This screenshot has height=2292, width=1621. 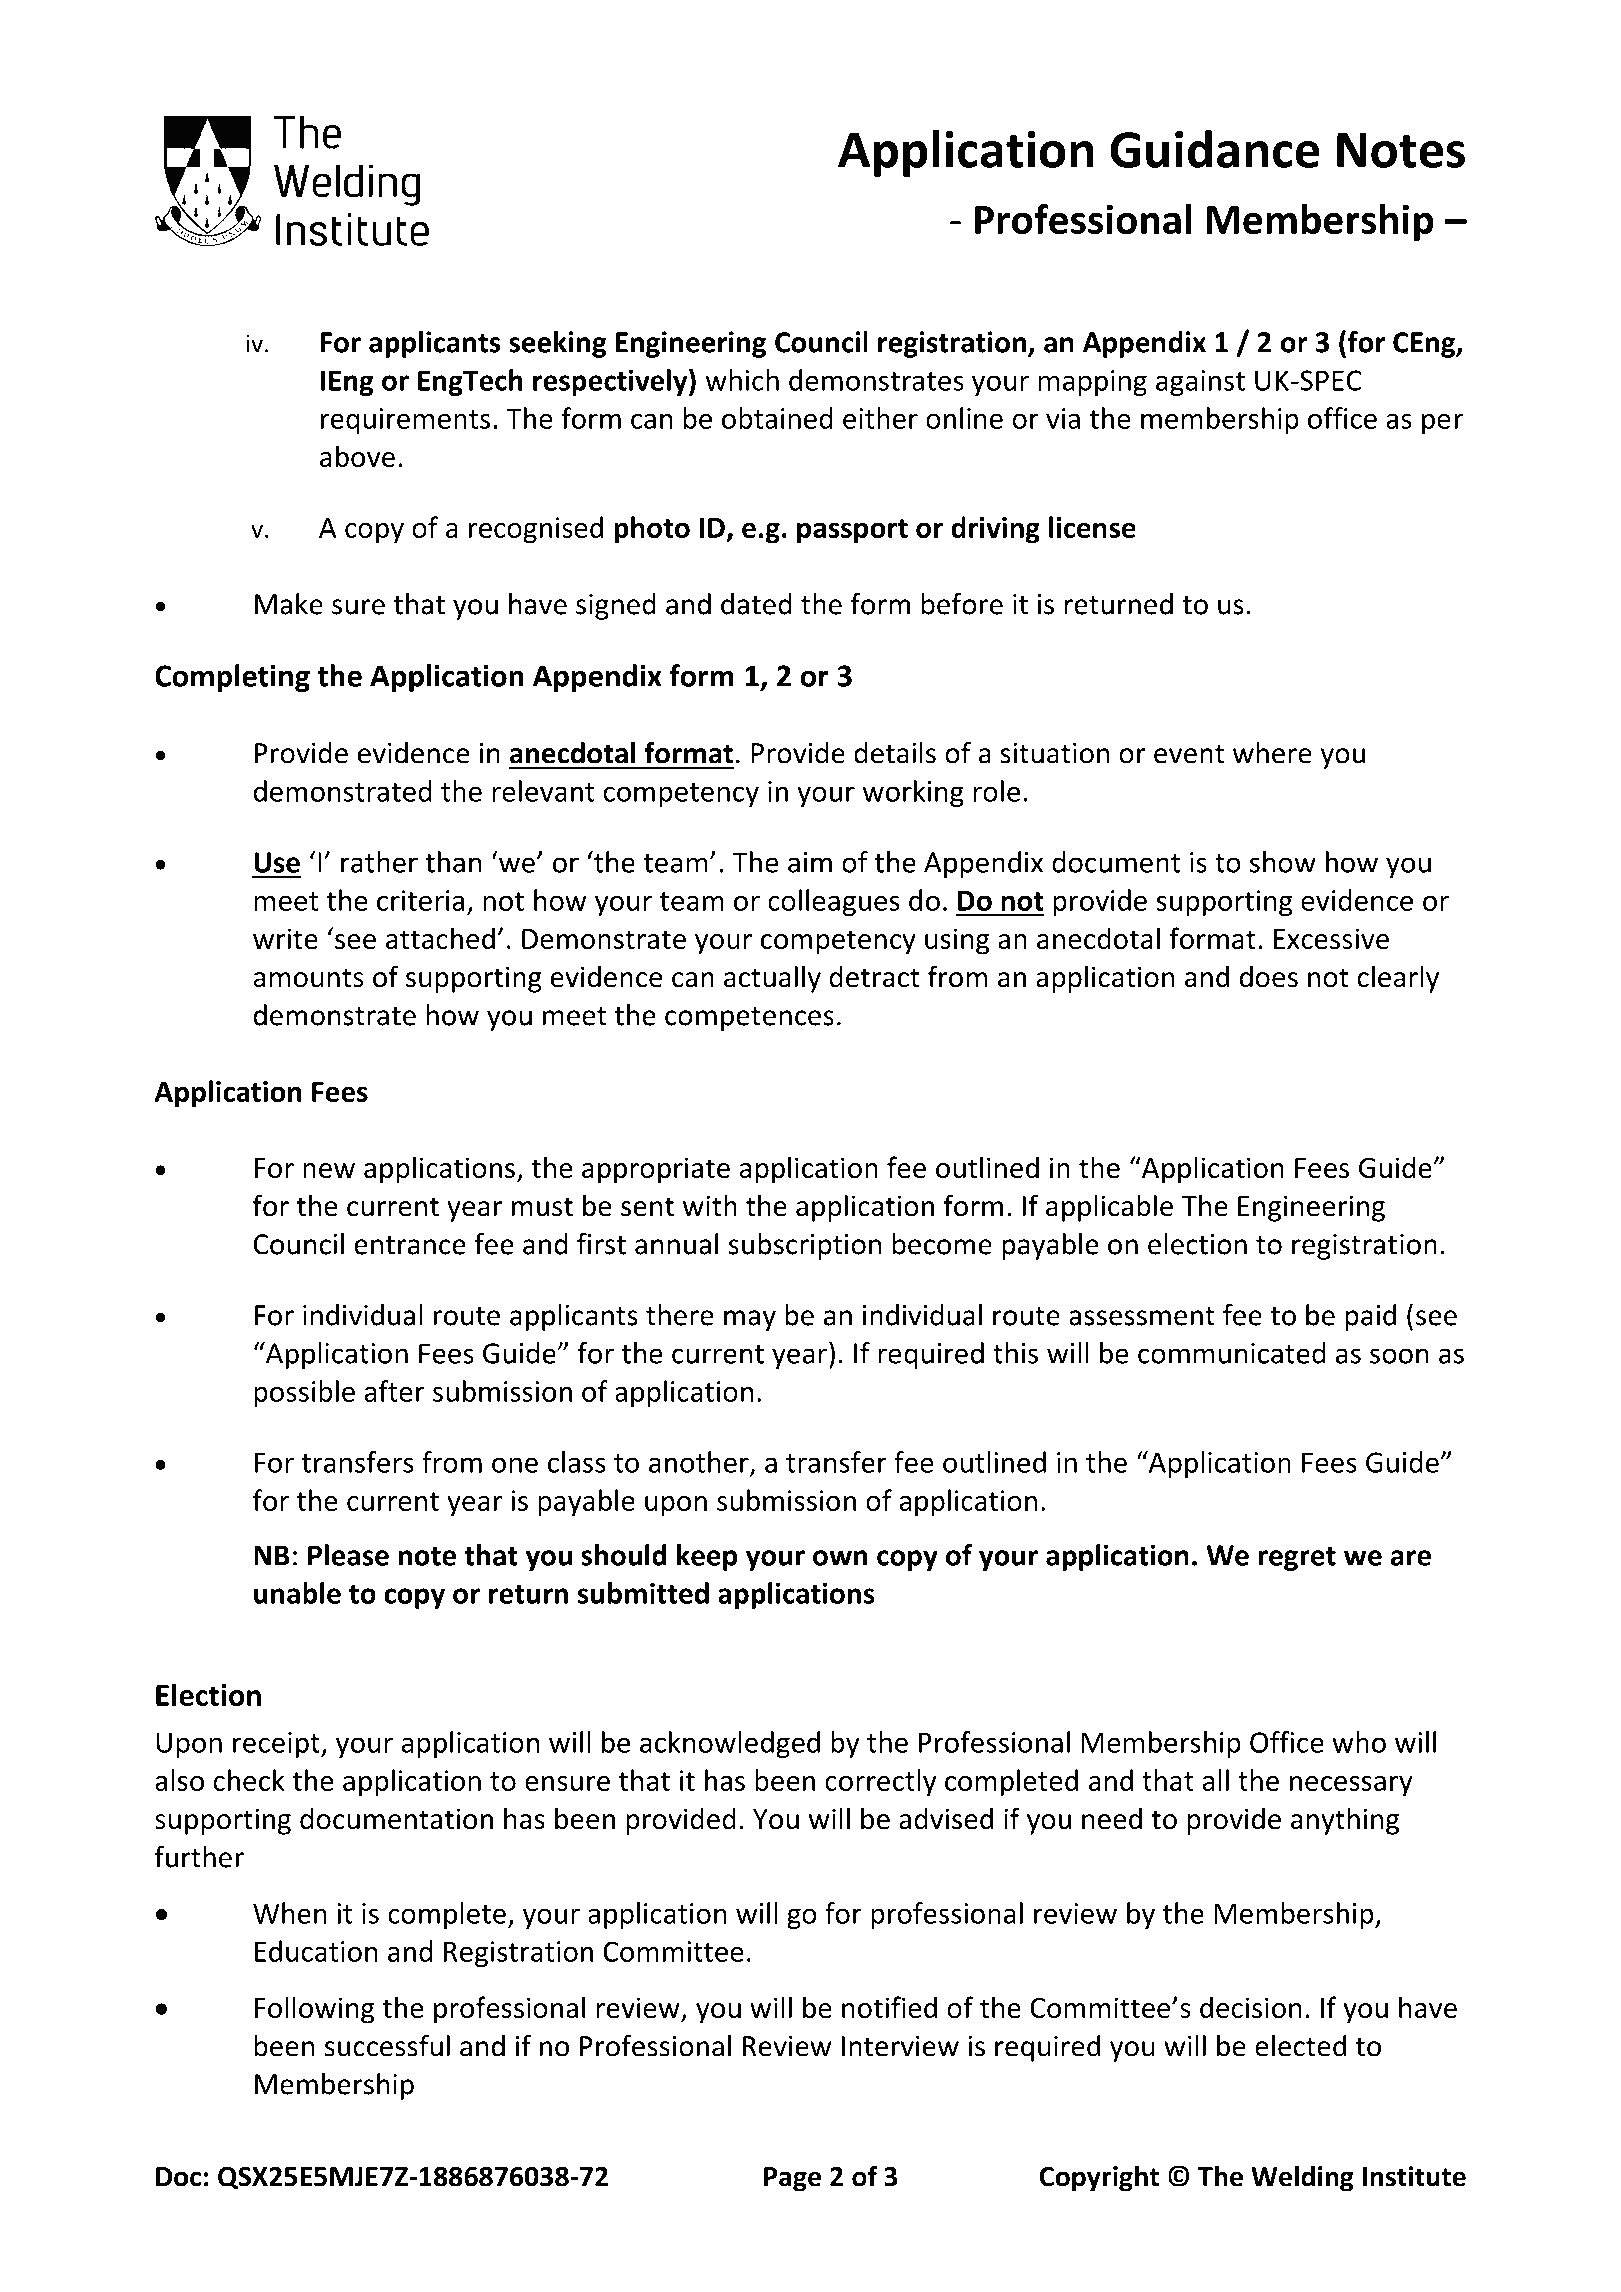 What do you see at coordinates (348, 1555) in the screenshot?
I see `Please` at bounding box center [348, 1555].
